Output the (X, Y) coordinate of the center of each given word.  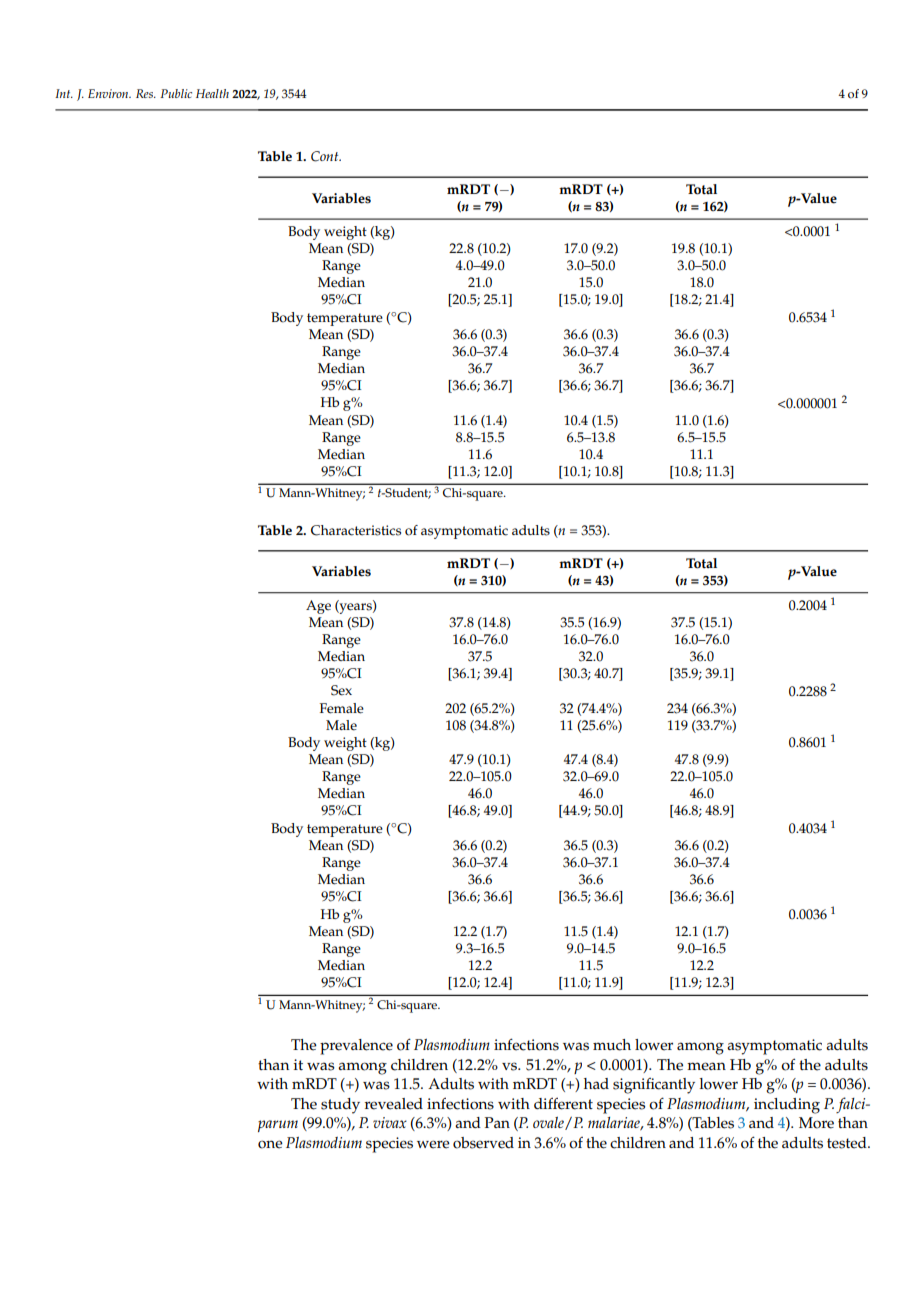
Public (176, 93)
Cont (326, 156)
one (270, 1144)
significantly (654, 1086)
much (612, 1045)
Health (212, 93)
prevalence (356, 1047)
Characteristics (356, 530)
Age (318, 607)
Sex (341, 690)
